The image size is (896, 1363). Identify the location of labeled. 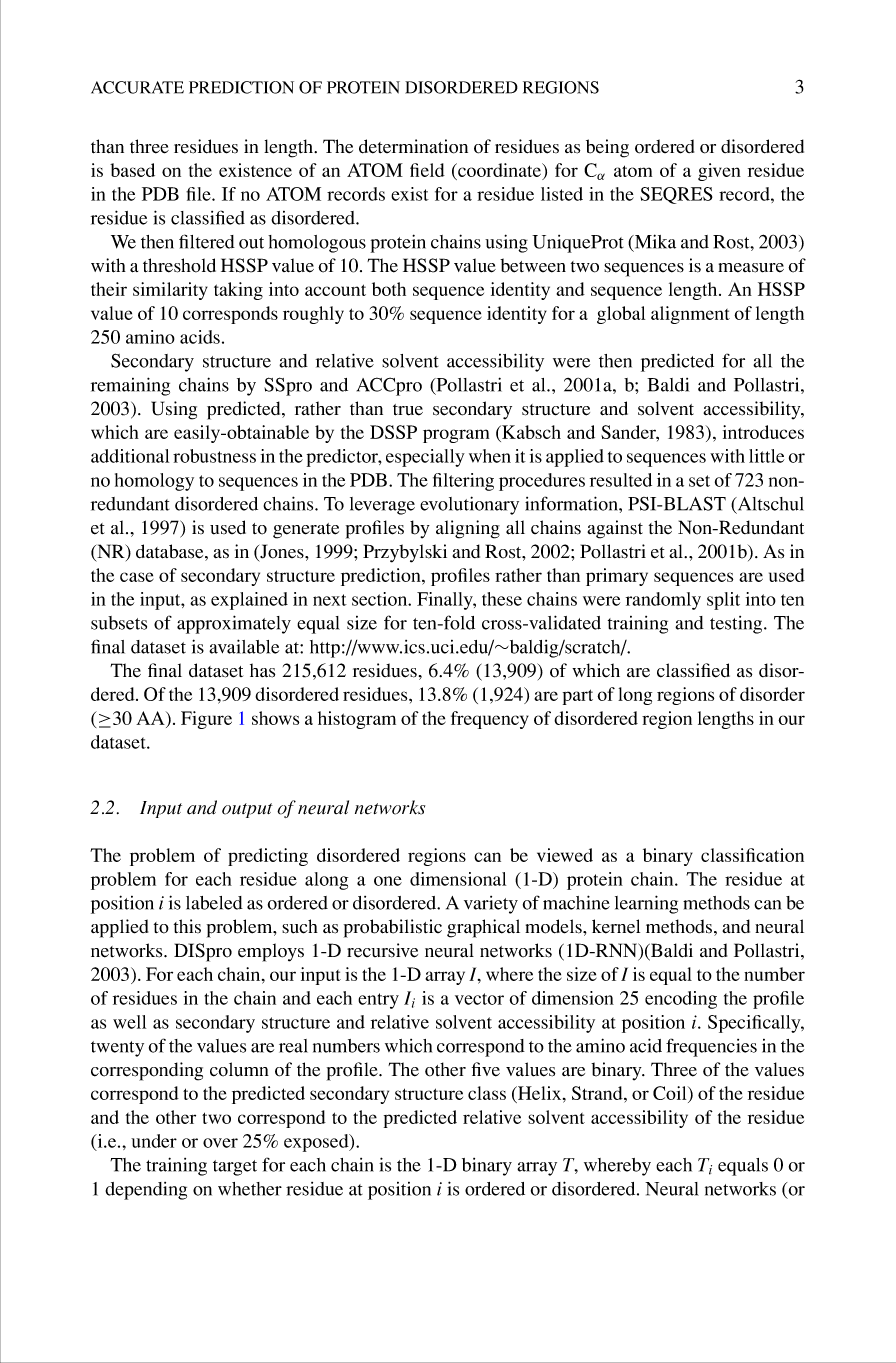
(214, 903).
